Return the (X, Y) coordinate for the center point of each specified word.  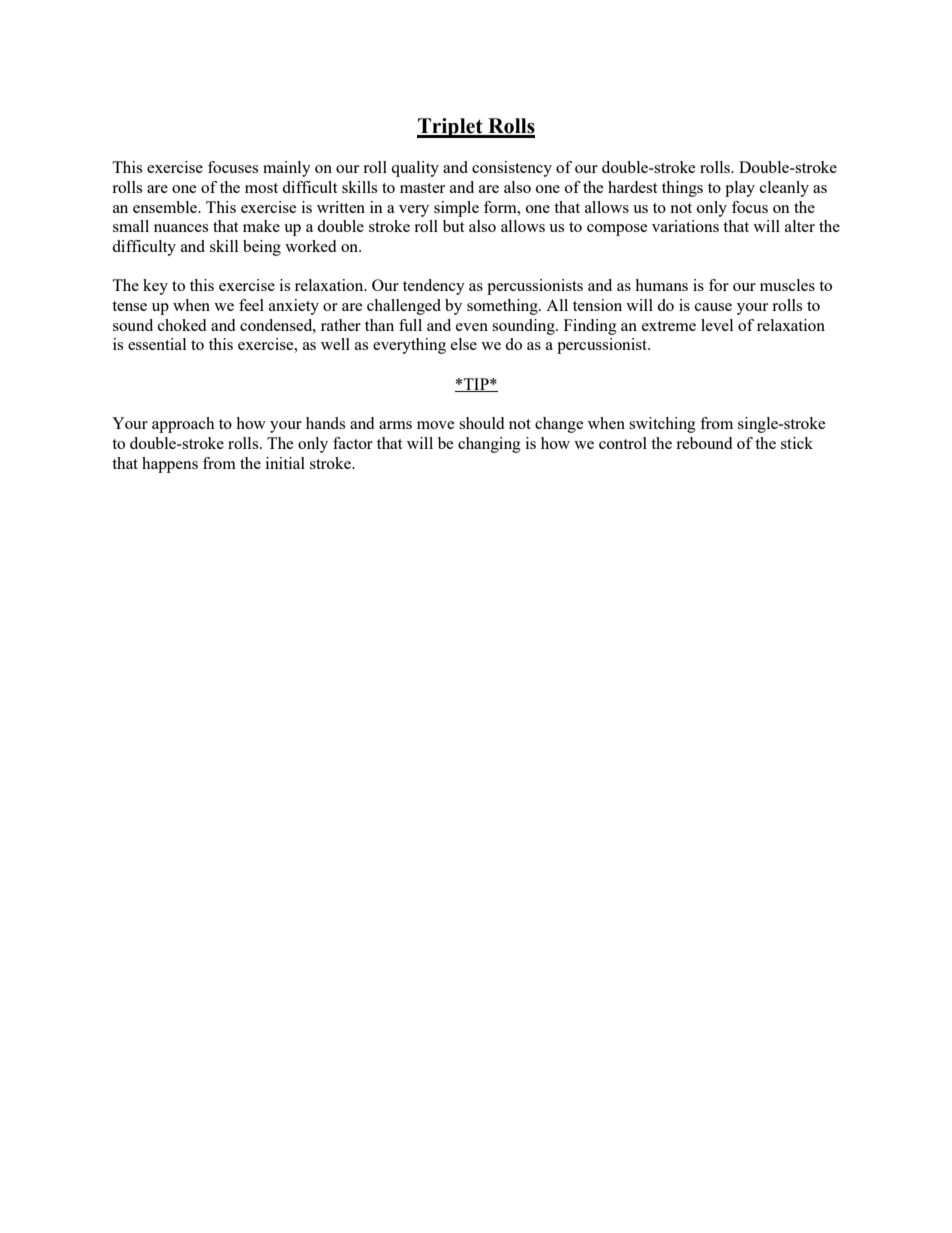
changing (489, 445)
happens (170, 465)
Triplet (451, 128)
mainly (287, 169)
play (740, 189)
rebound (704, 443)
